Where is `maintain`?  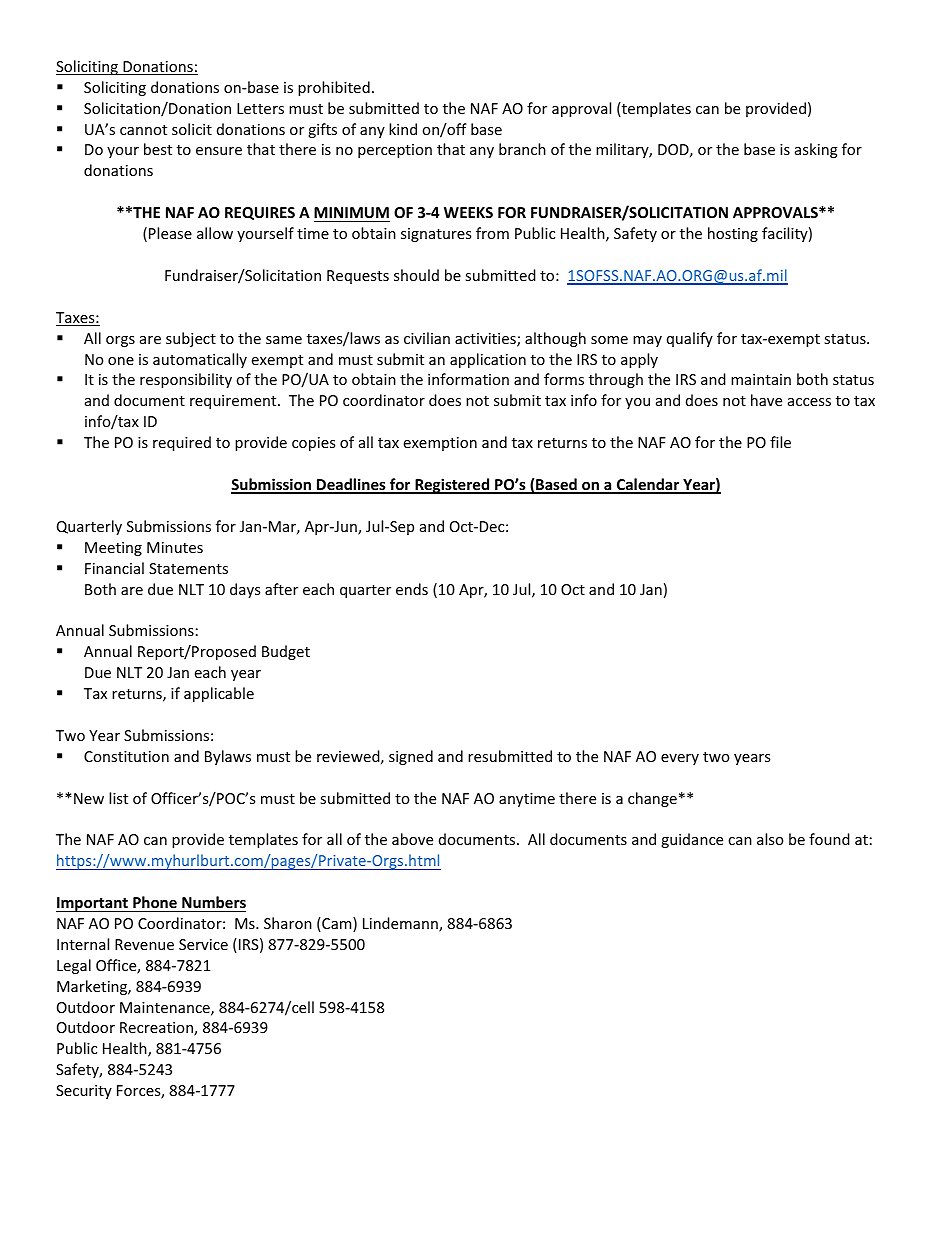 maintain is located at coordinates (761, 379).
